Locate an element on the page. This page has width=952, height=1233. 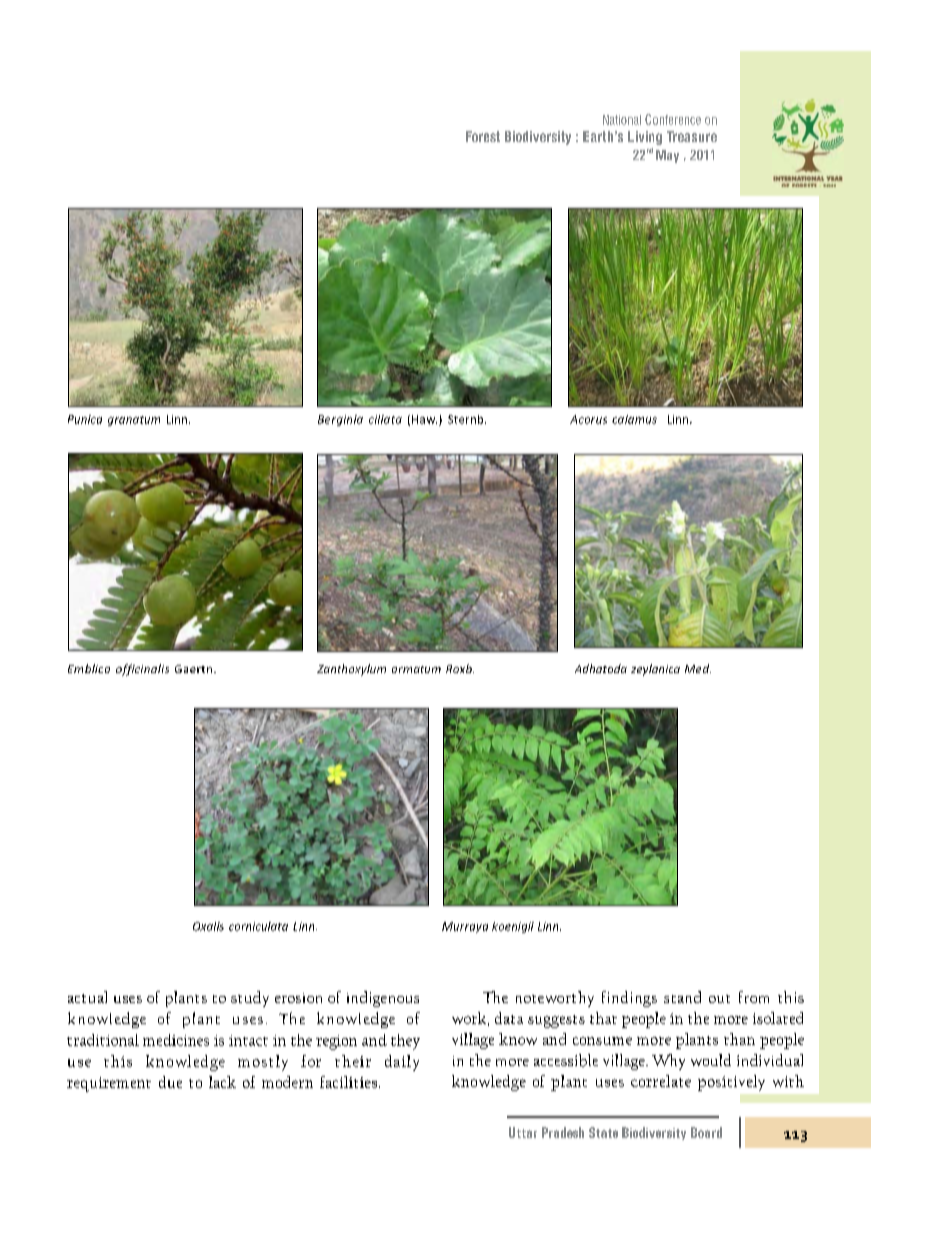
Treasure is located at coordinates (692, 136).
